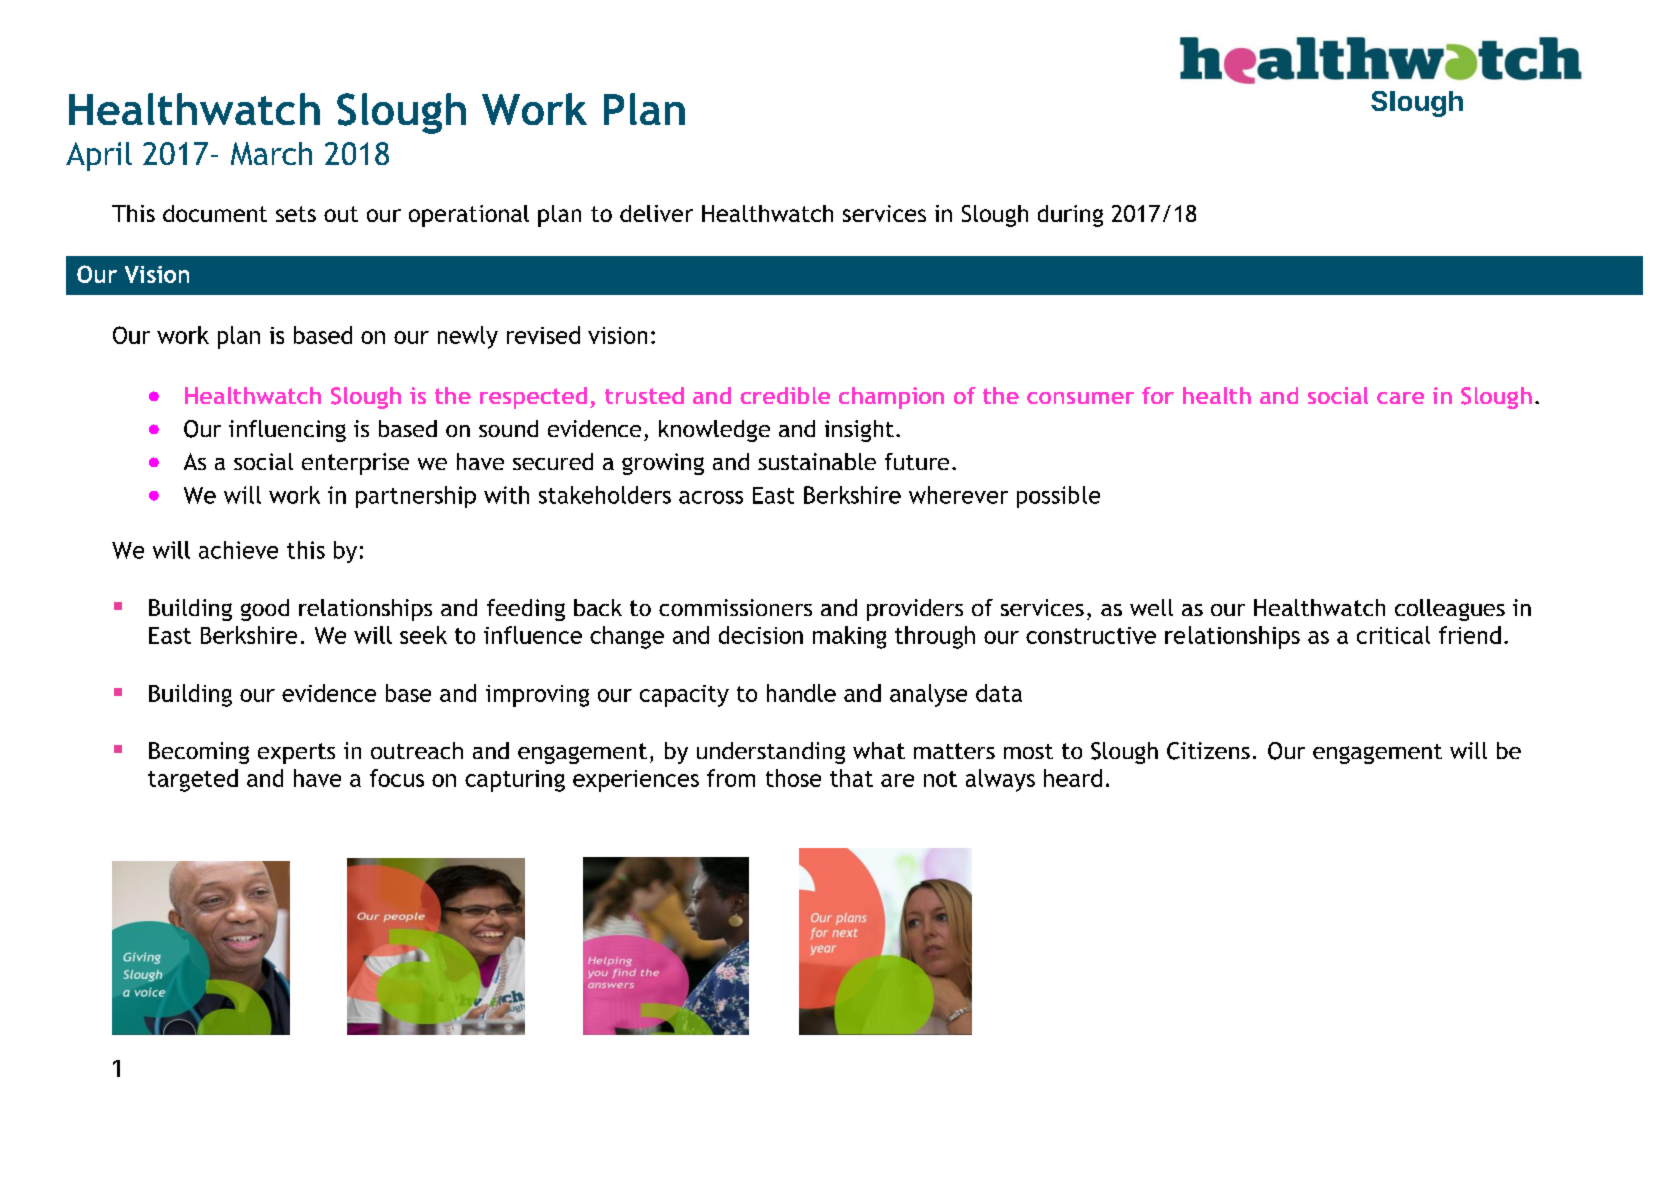 The width and height of the screenshot is (1665, 1177). What do you see at coordinates (771, 753) in the screenshot?
I see `understanding` at bounding box center [771, 753].
